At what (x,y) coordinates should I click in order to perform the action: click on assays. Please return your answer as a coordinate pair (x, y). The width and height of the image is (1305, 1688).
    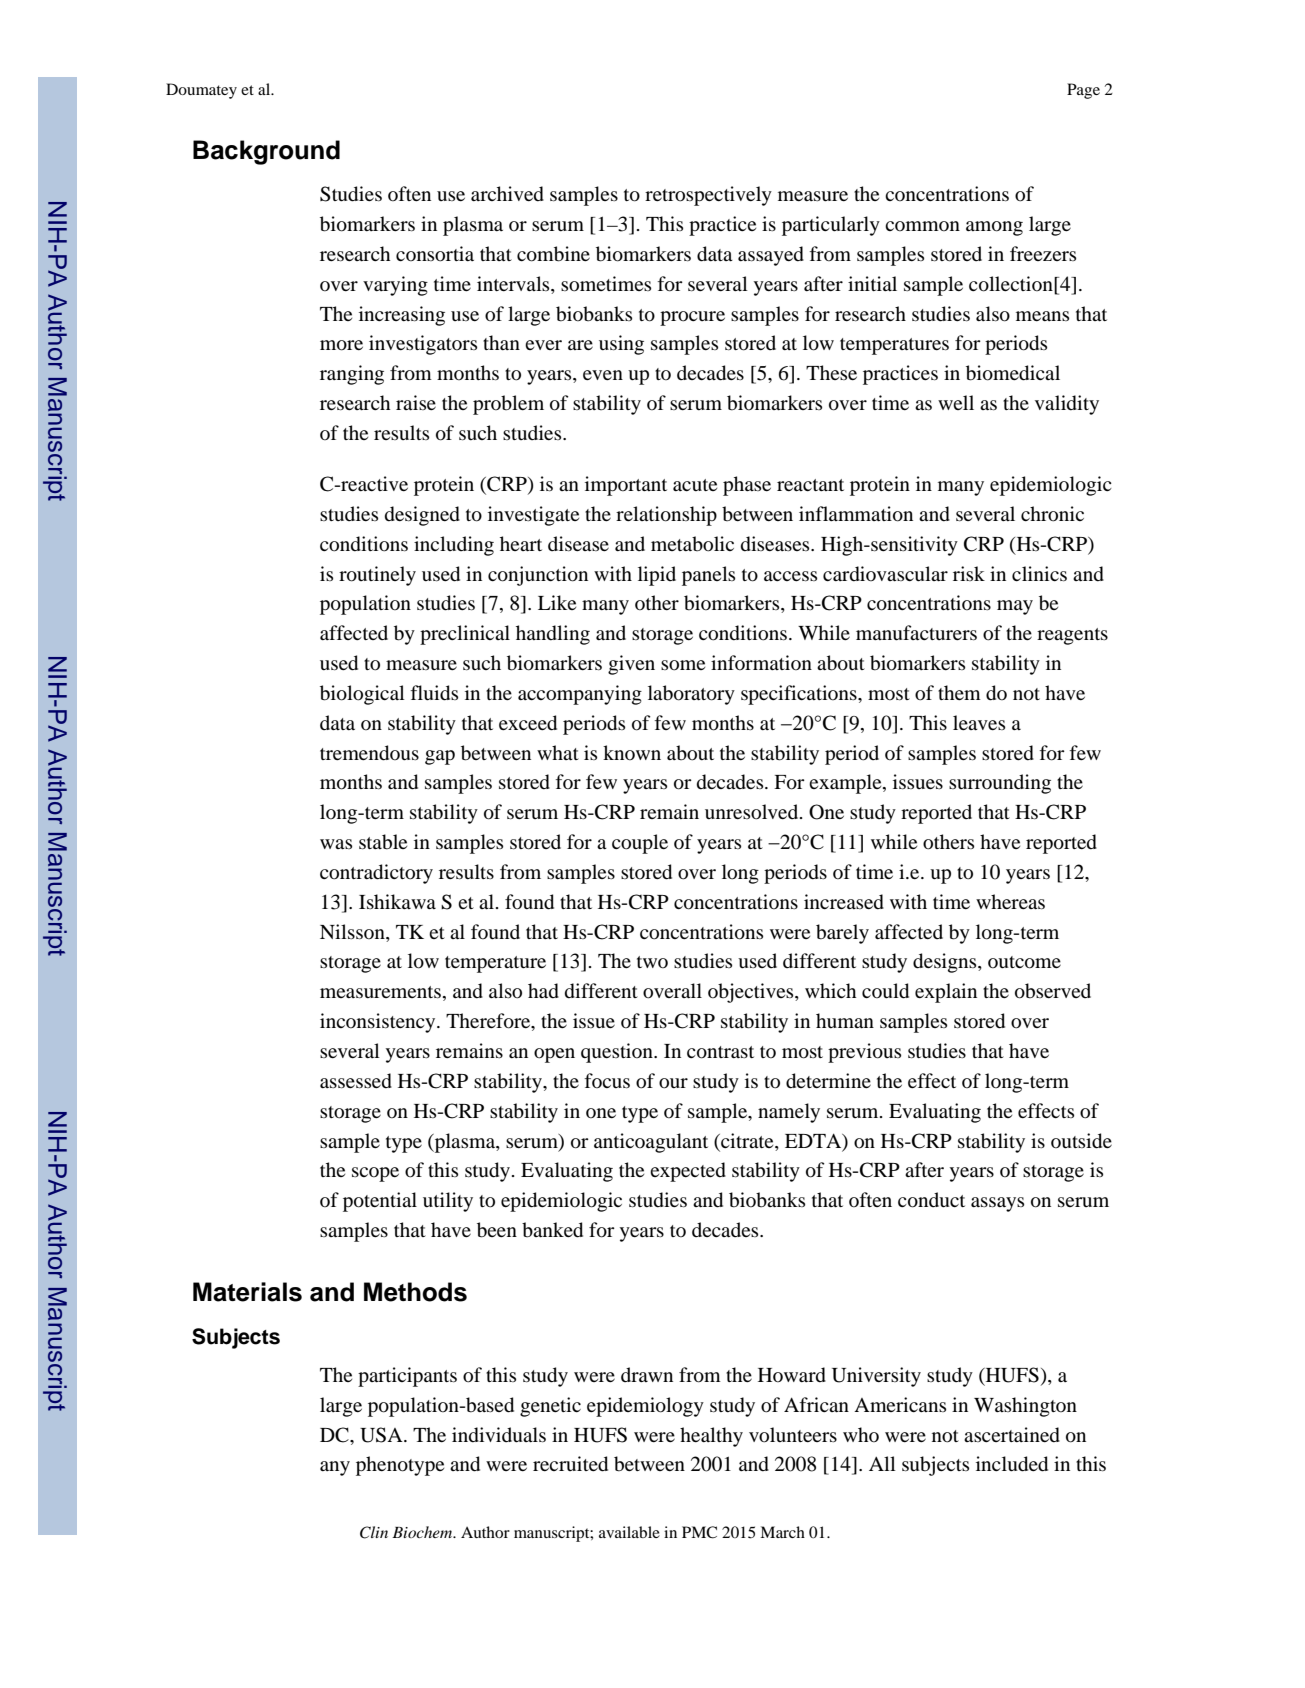
    Looking at the image, I should click on (997, 1204).
